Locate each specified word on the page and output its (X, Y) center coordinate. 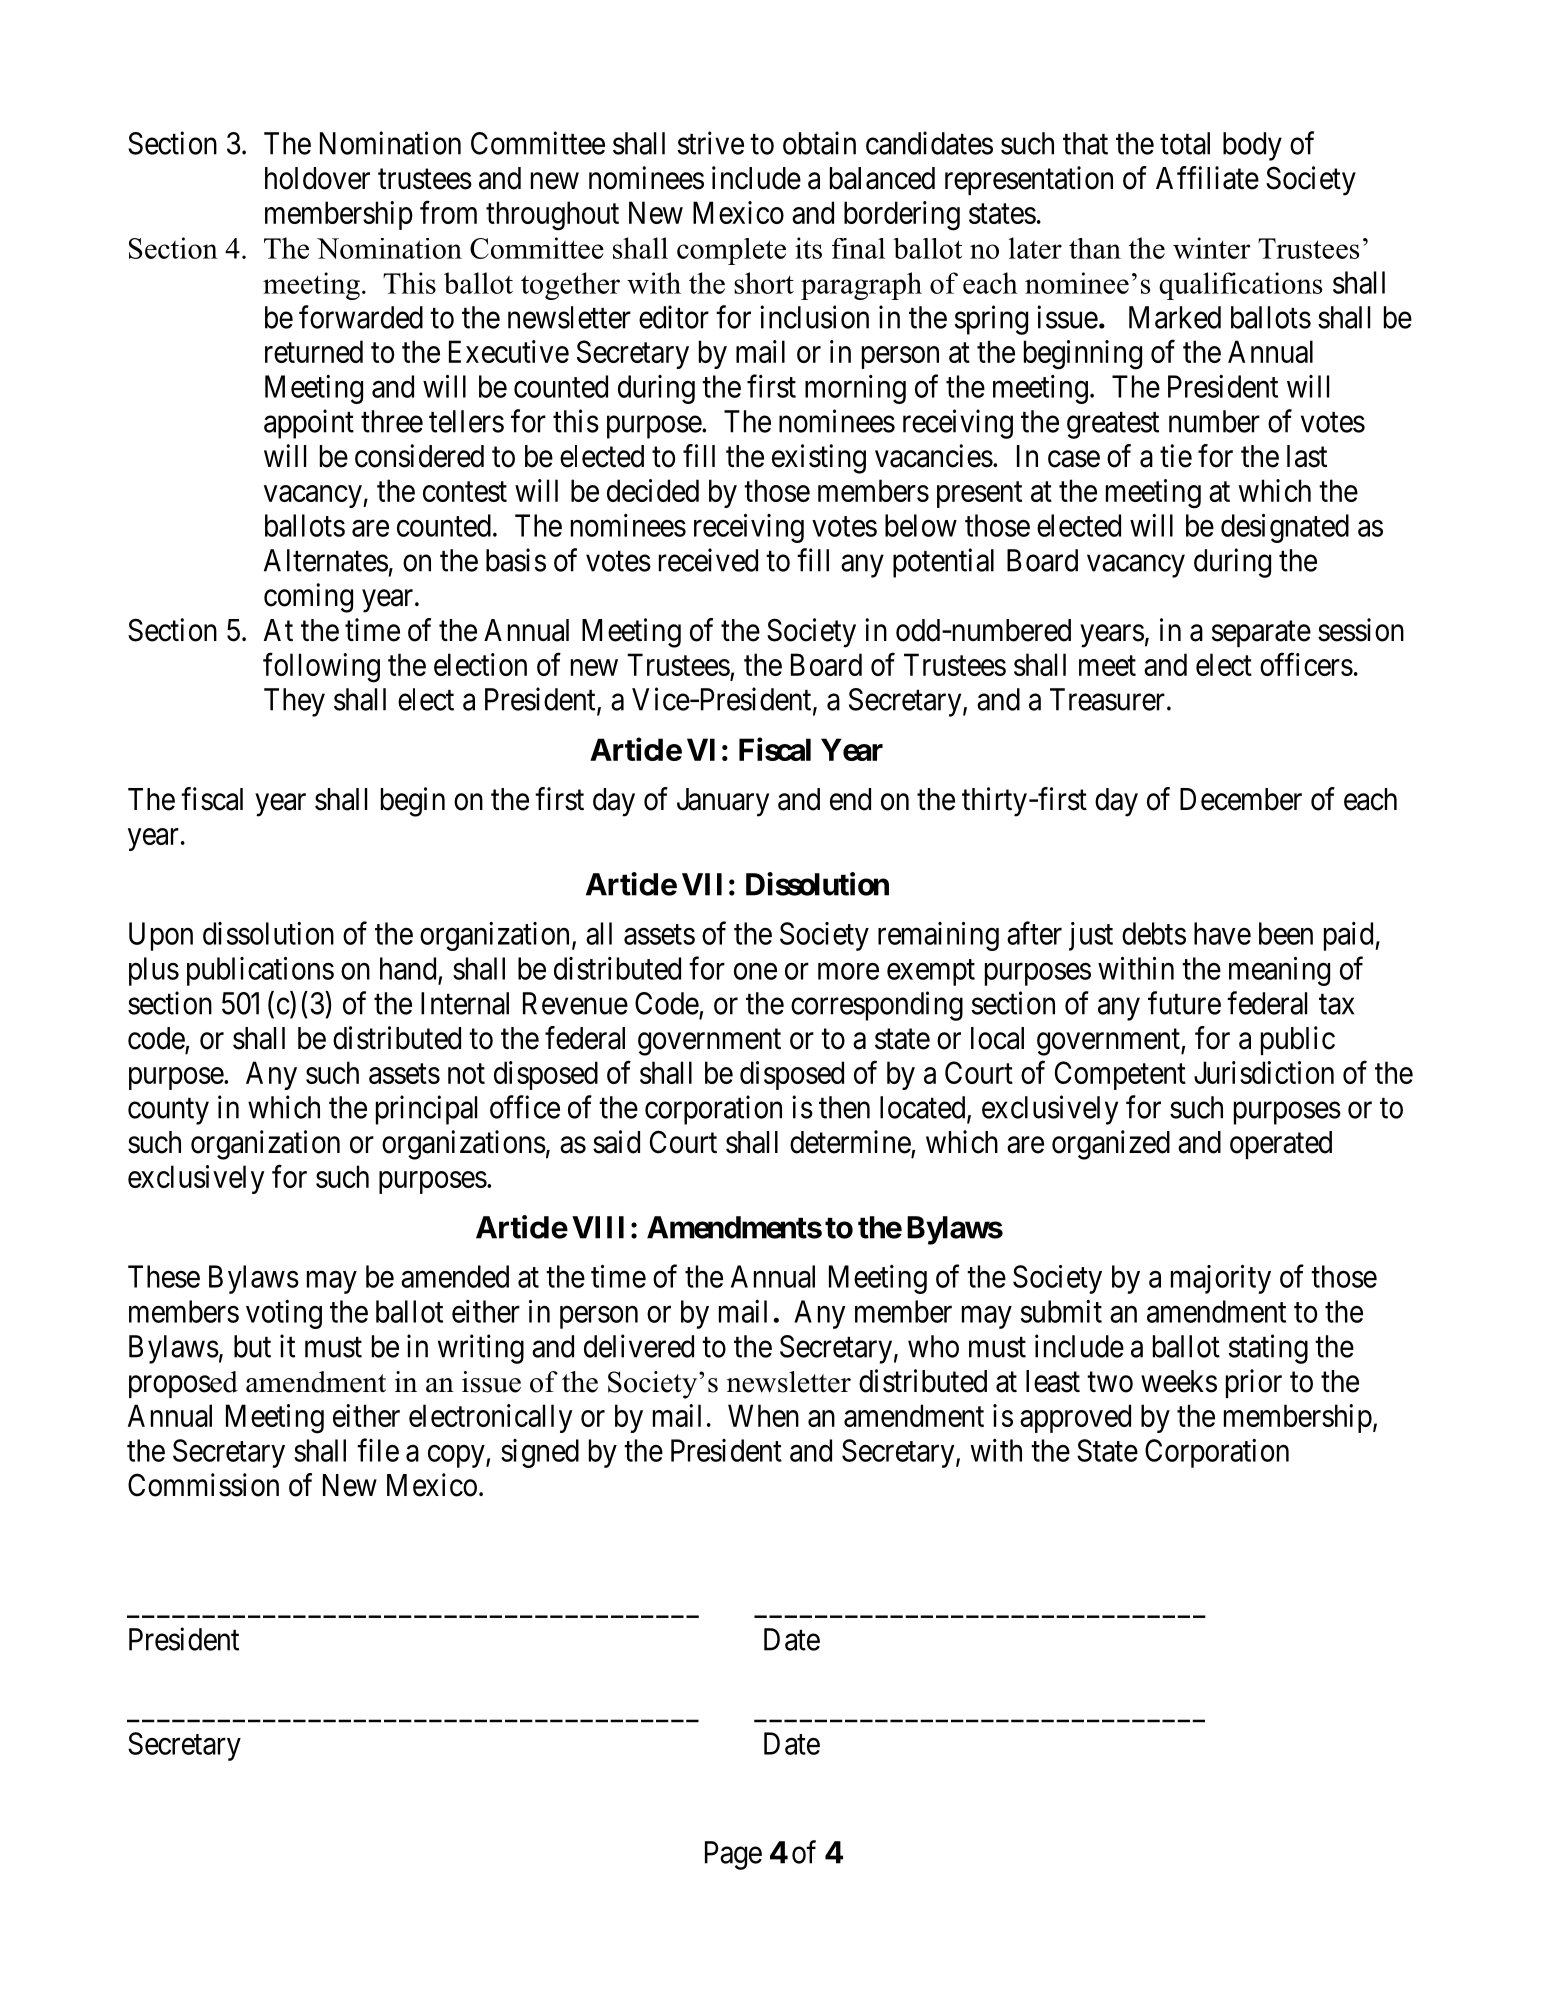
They (294, 702)
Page (733, 1855)
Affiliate (1207, 178)
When (763, 1415)
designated (1285, 528)
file (378, 1450)
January (723, 802)
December (1241, 799)
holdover (317, 178)
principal (426, 1110)
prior (1254, 1383)
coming (308, 598)
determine (851, 1143)
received (708, 560)
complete (731, 251)
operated (1281, 1145)
